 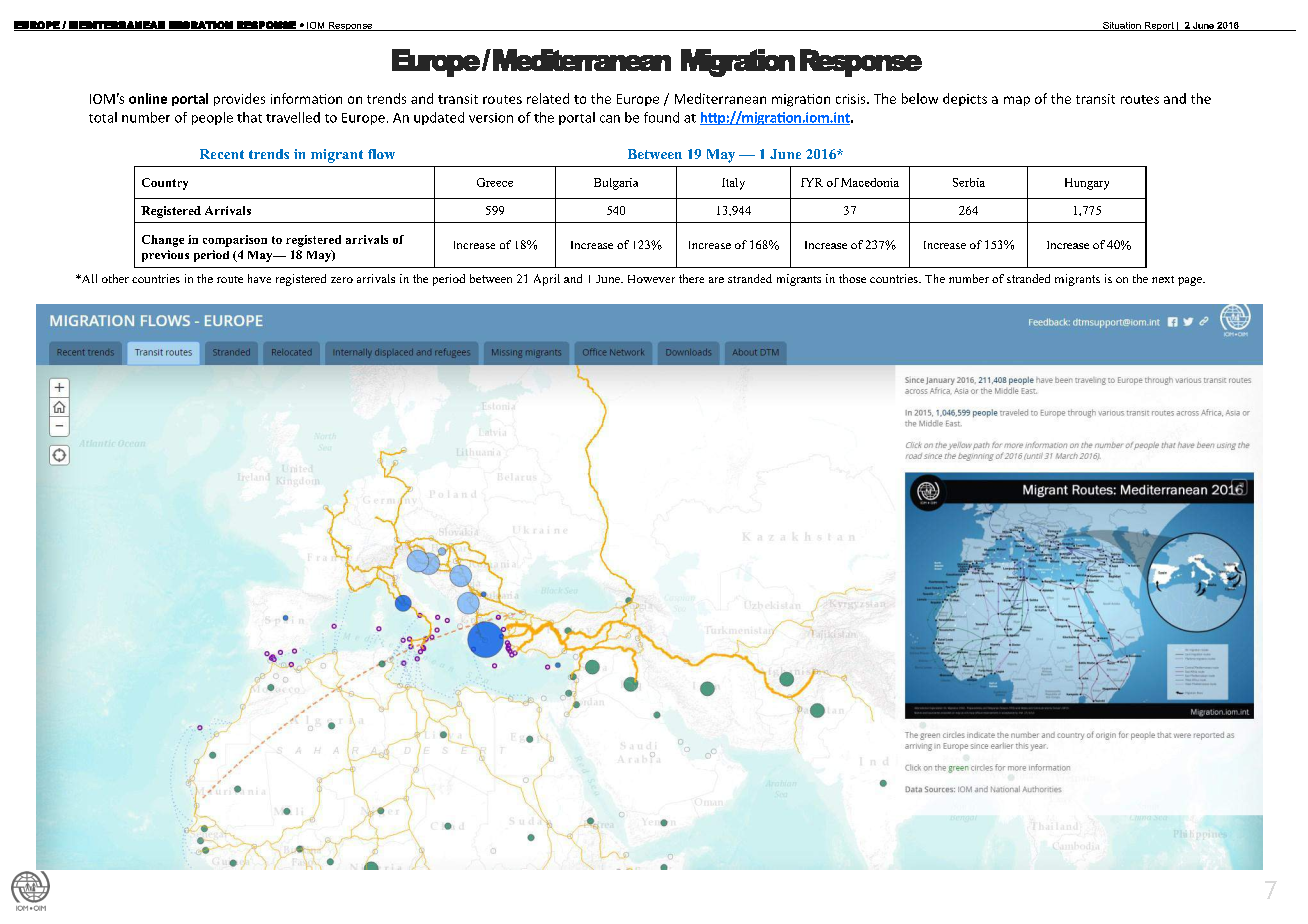 I want to click on Situation, so click(x=1122, y=26).
